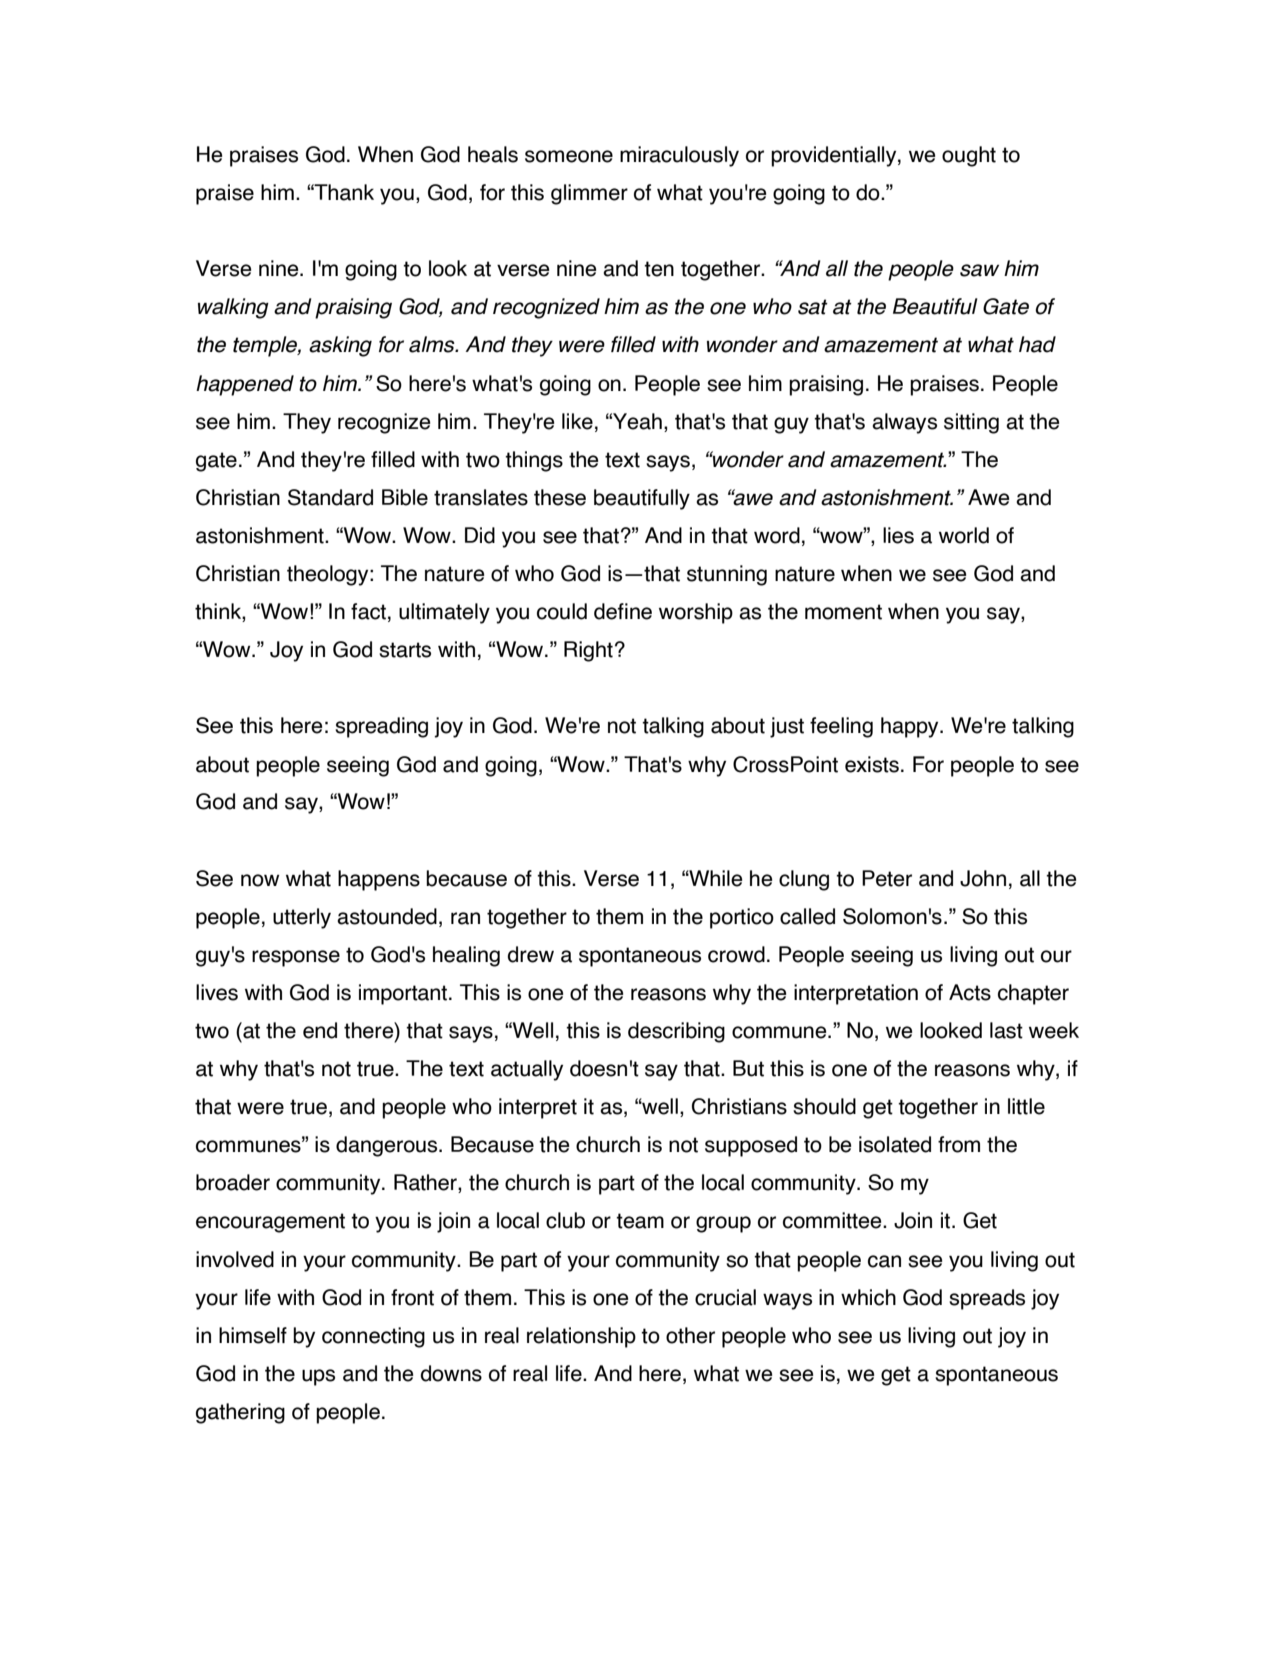  Describe the element at coordinates (560, 497) in the screenshot. I see `these` at that location.
